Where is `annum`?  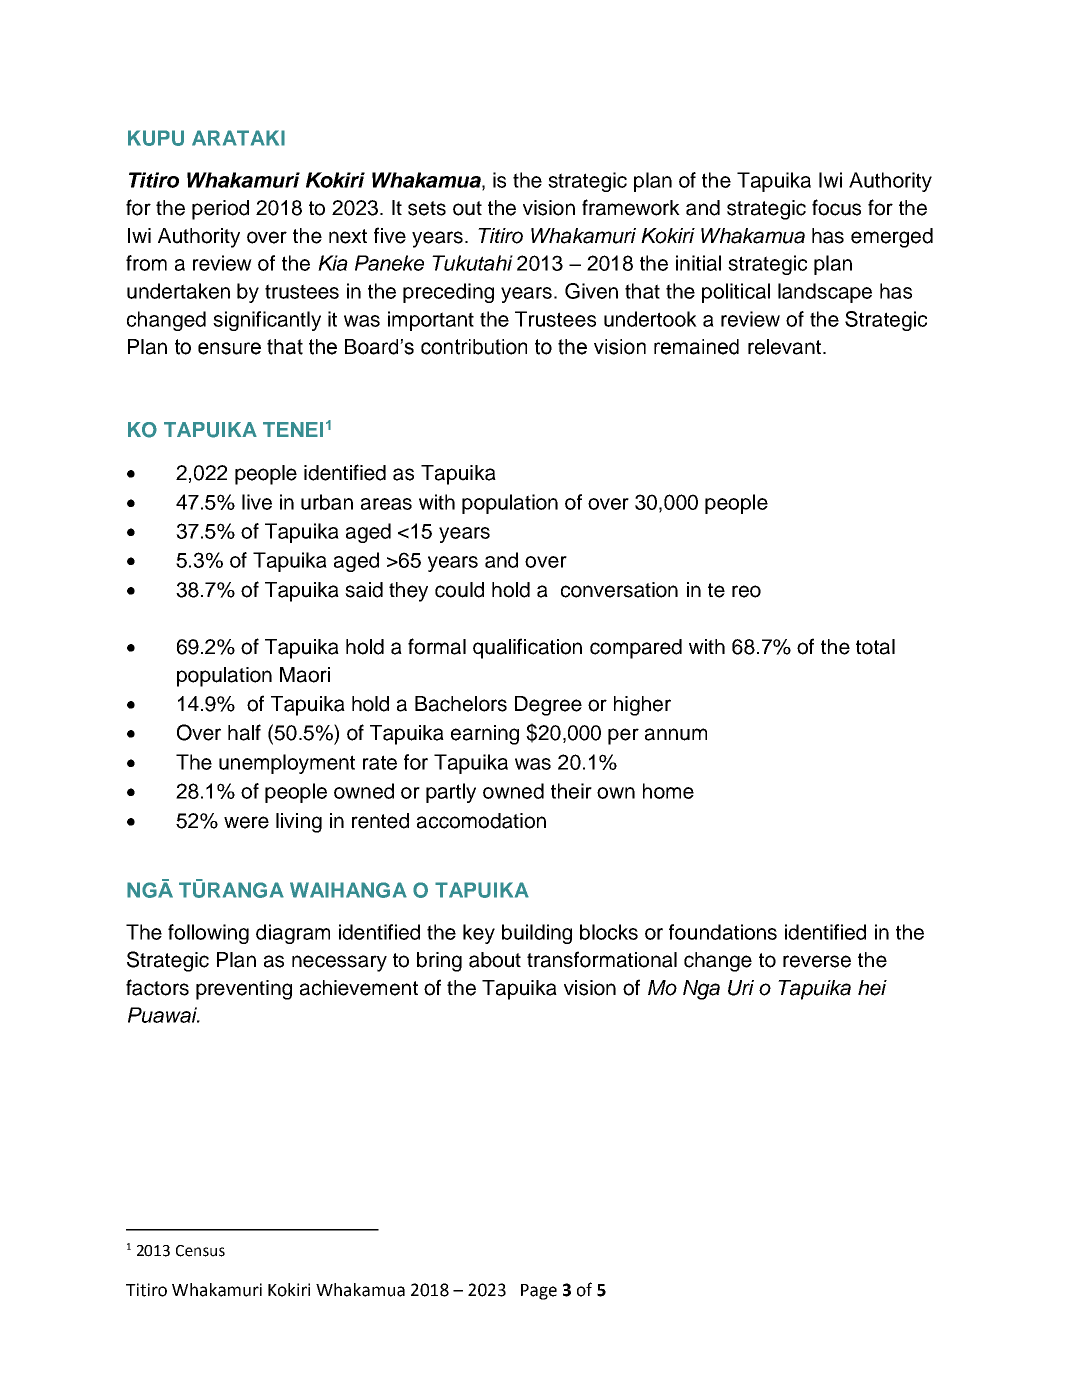
annum is located at coordinates (676, 734).
